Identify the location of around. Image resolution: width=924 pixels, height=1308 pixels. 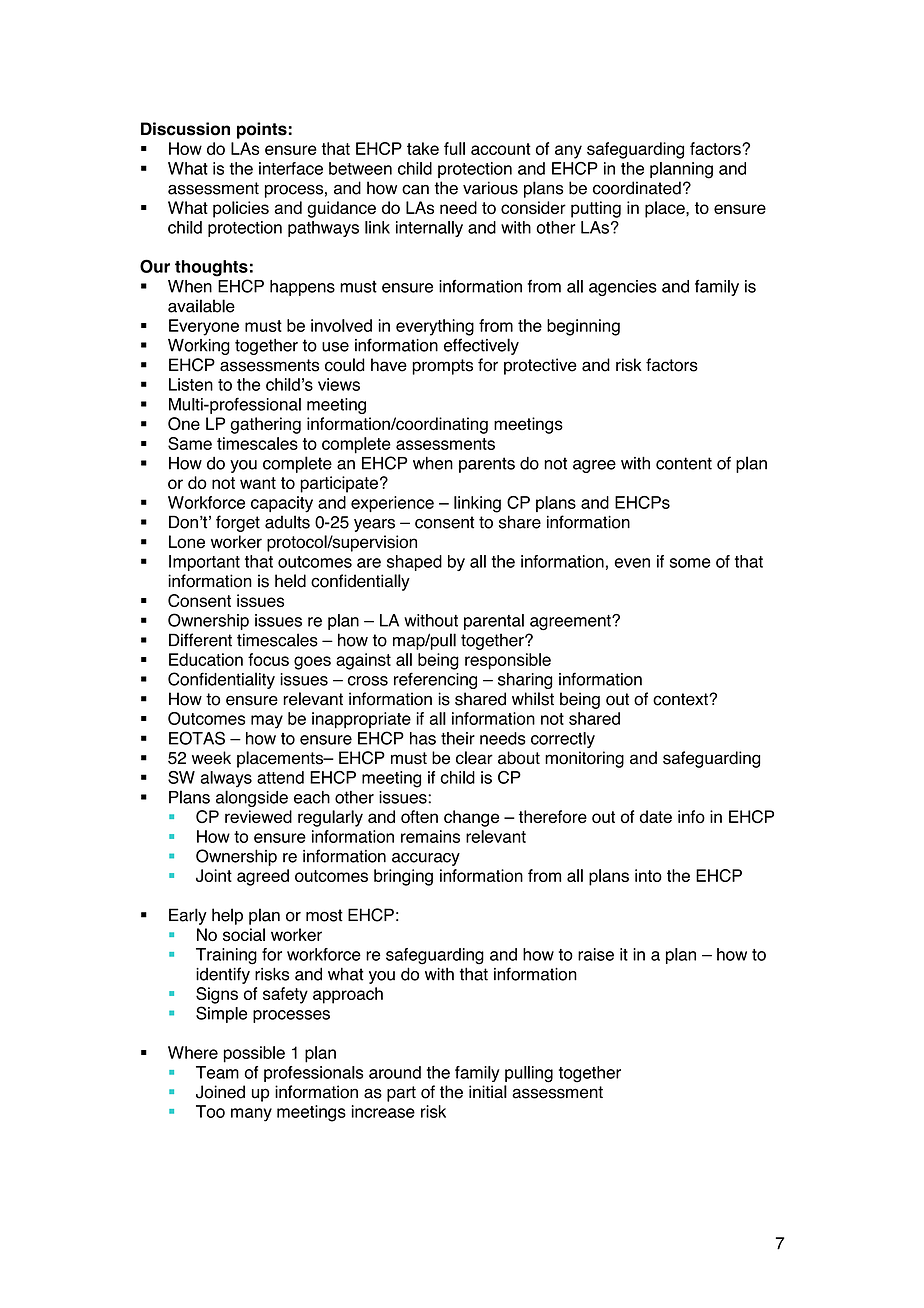
(395, 1072).
